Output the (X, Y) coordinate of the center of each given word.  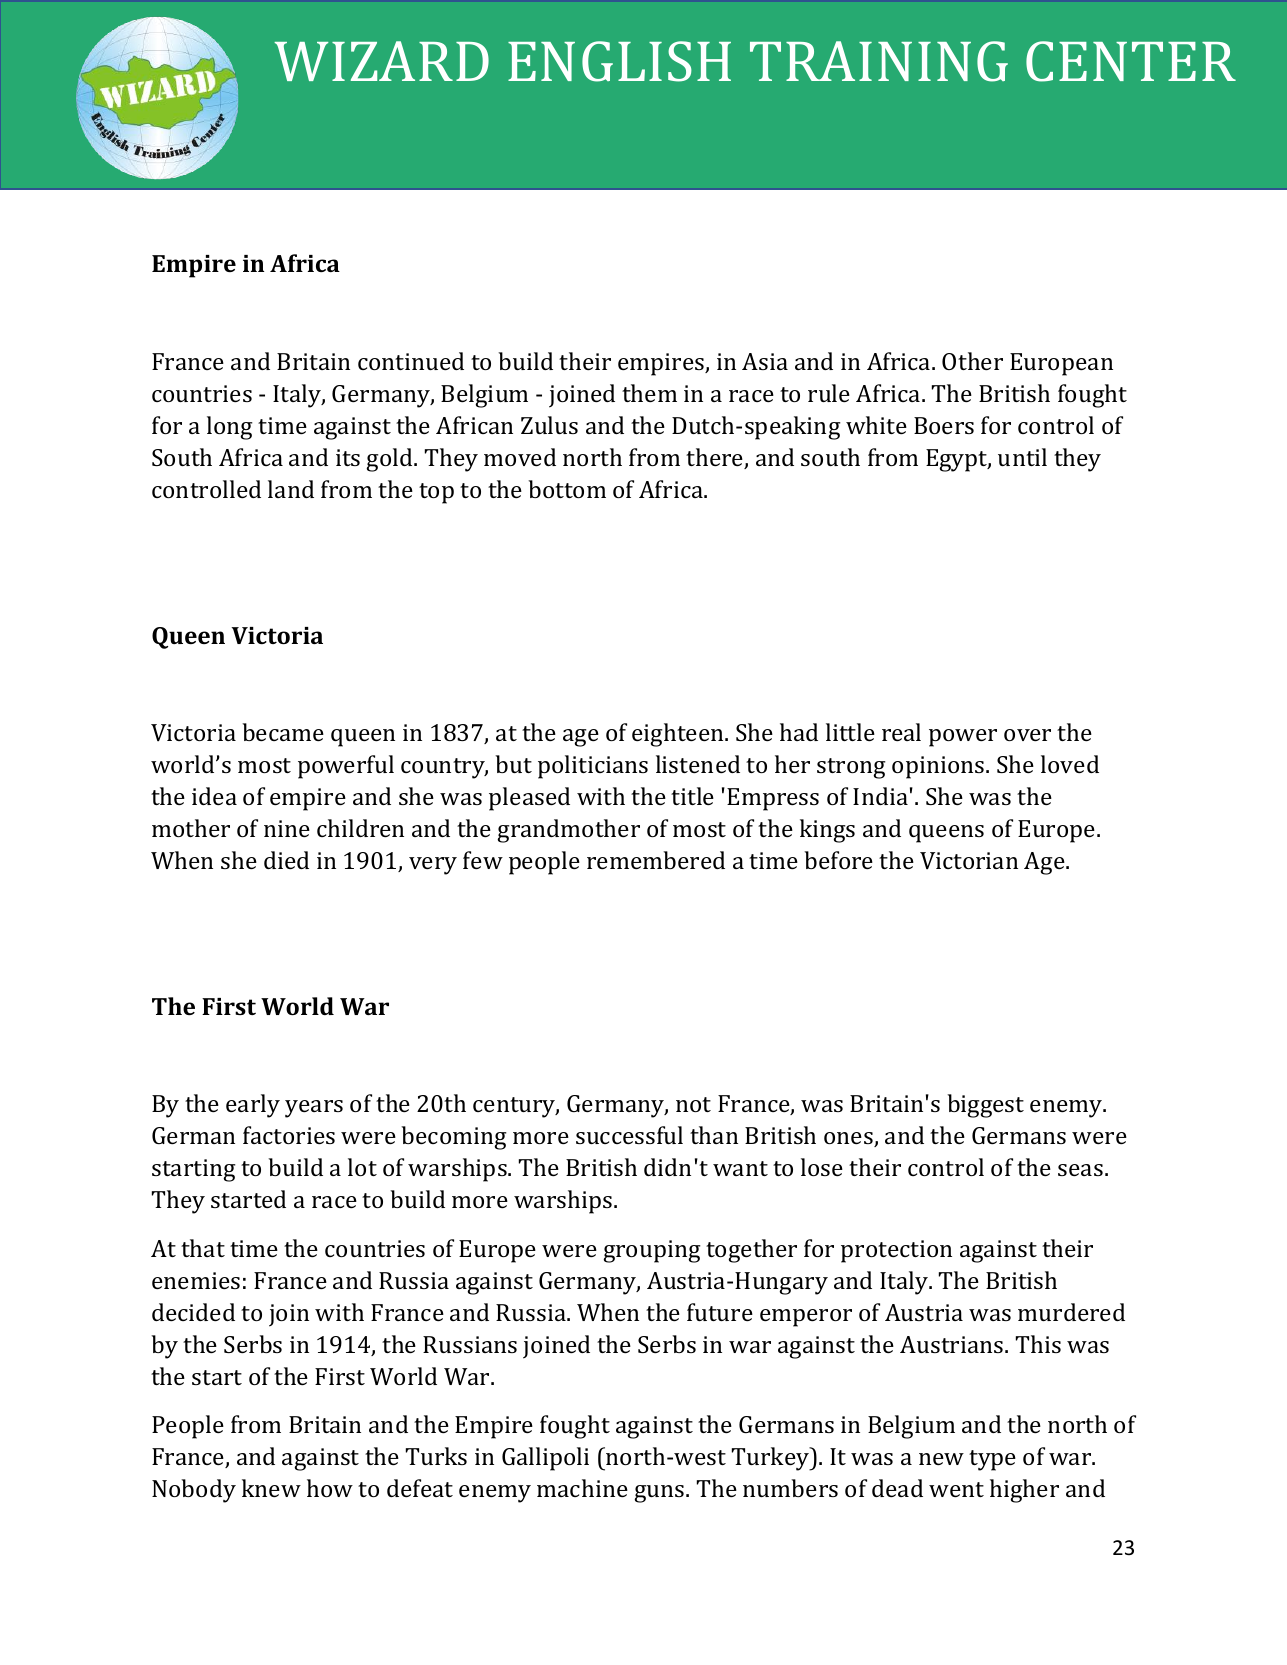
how (330, 1488)
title (692, 796)
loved (1070, 764)
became (283, 732)
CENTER (1131, 61)
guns (660, 1494)
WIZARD (381, 61)
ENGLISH (619, 61)
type (992, 1460)
